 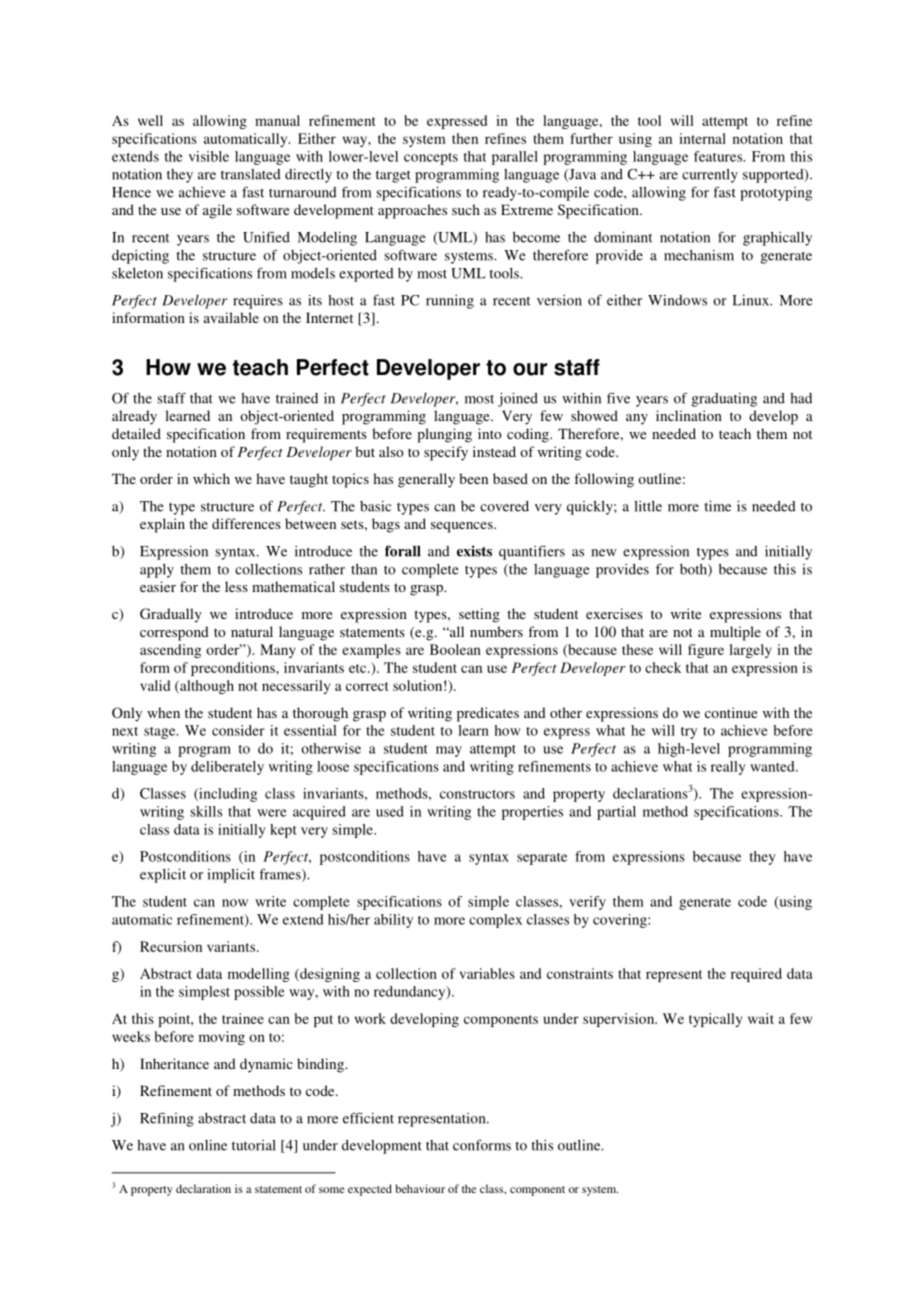 What do you see at coordinates (465, 138) in the screenshot?
I see `then` at bounding box center [465, 138].
